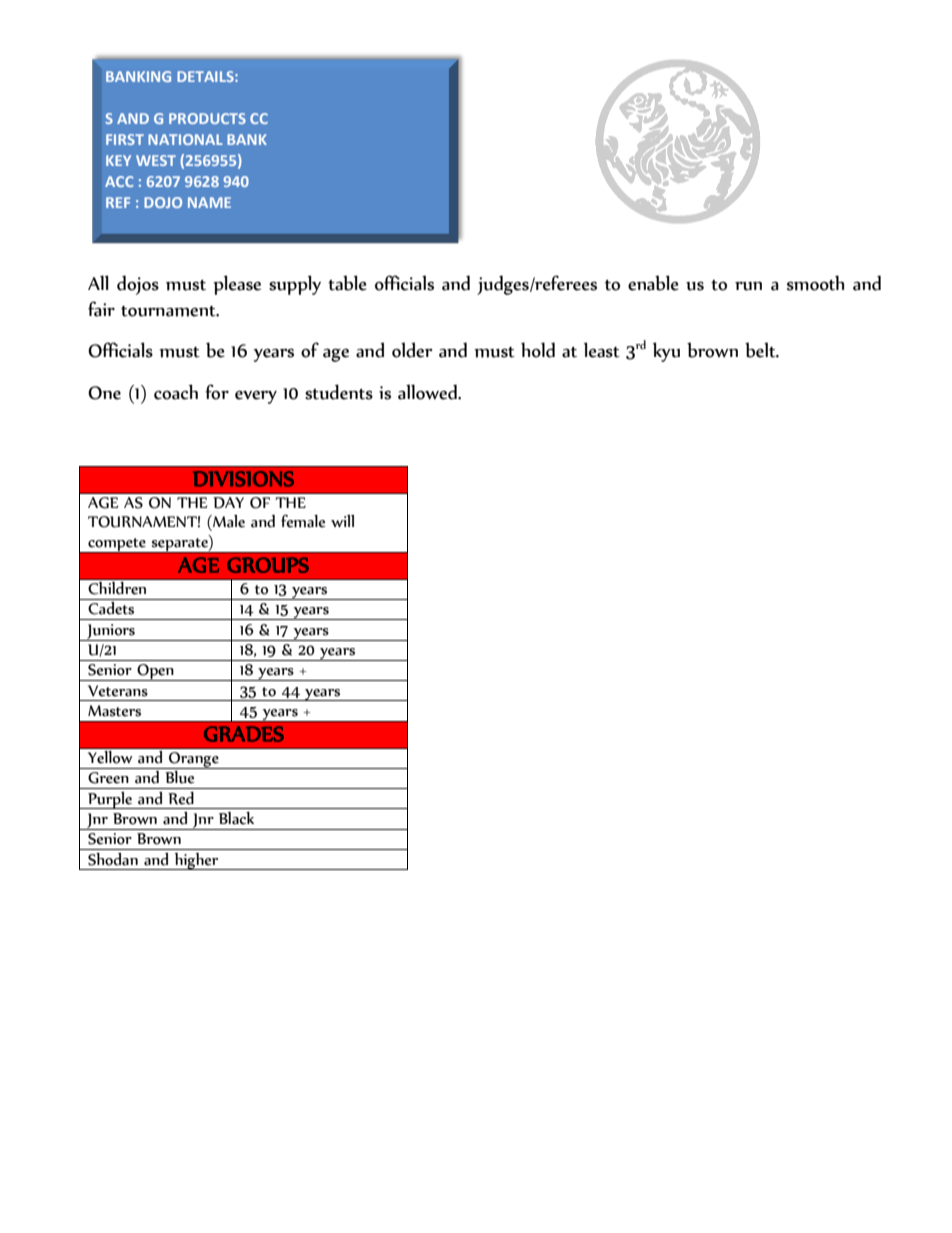  Describe the element at coordinates (666, 352) in the screenshot. I see `kyu` at that location.
